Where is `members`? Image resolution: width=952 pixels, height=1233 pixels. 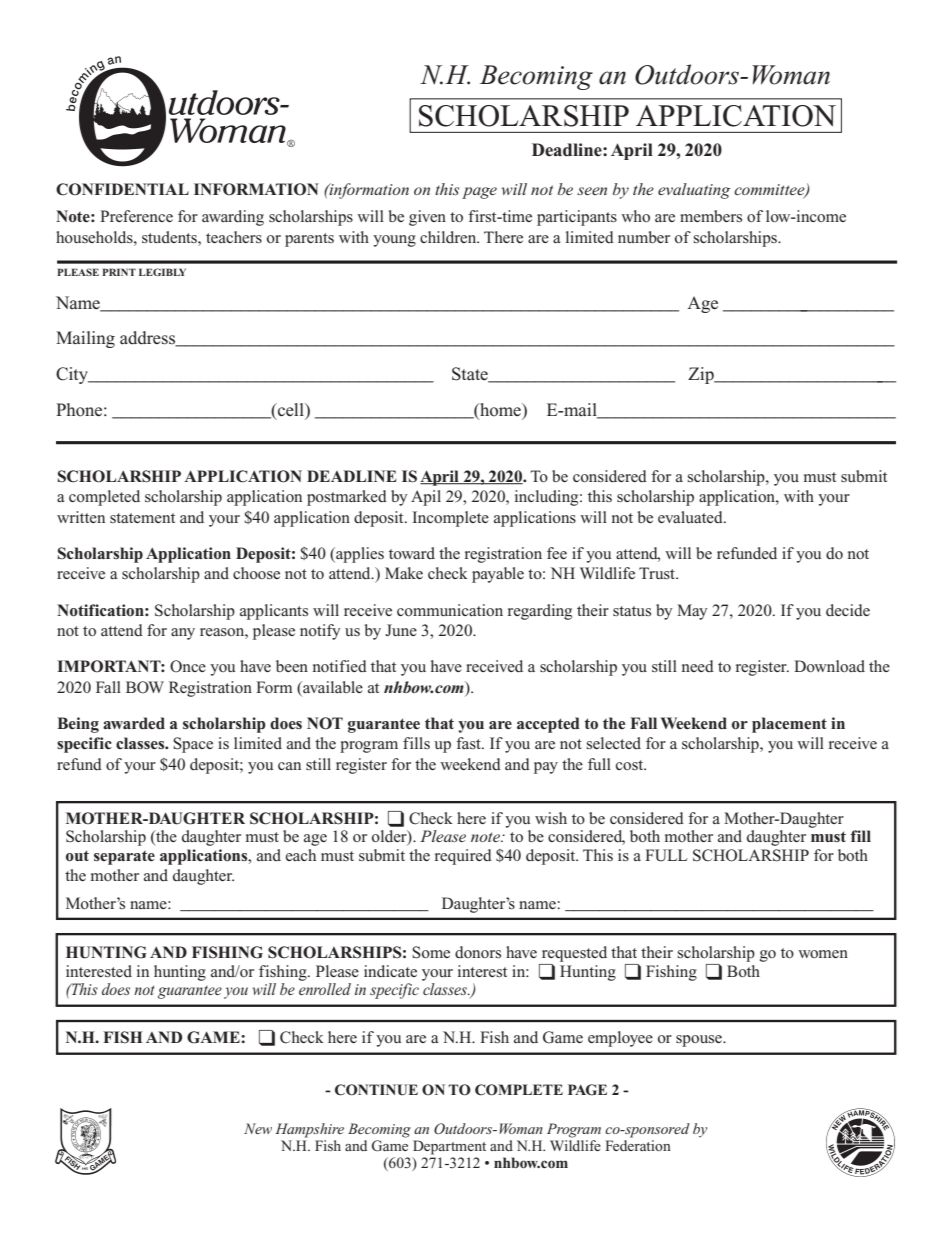
members is located at coordinates (711, 216).
